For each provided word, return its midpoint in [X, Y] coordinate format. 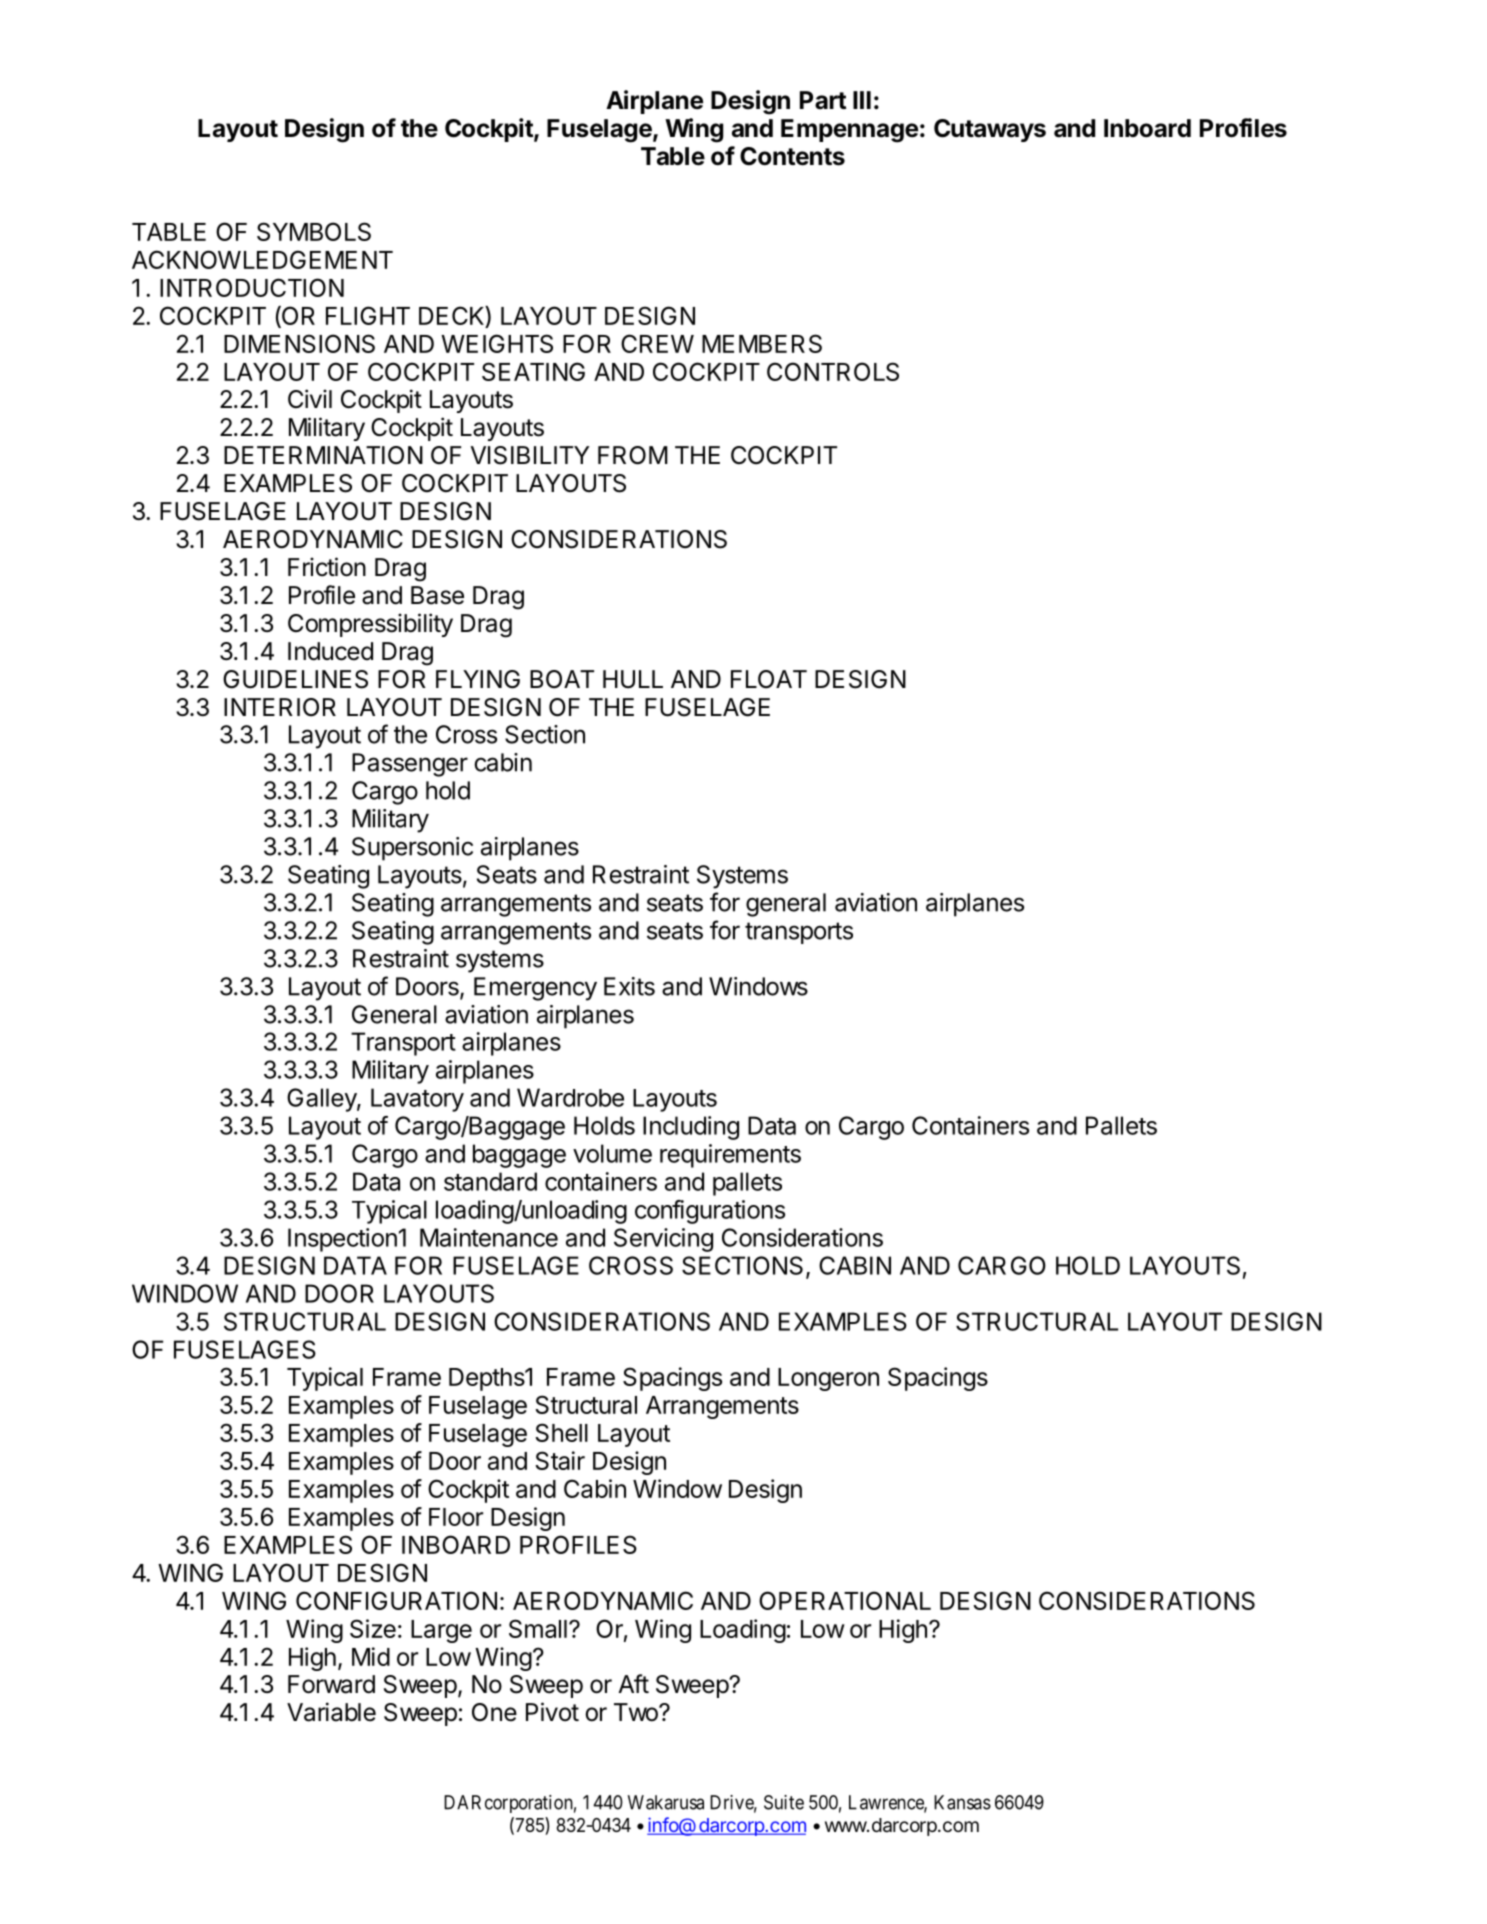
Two [637, 1712]
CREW [657, 343]
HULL [633, 679]
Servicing [663, 1240]
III [862, 100]
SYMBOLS [314, 231]
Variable [331, 1712]
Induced [330, 651]
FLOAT [769, 679]
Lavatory [417, 1100]
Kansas [962, 1802]
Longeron [828, 1379]
